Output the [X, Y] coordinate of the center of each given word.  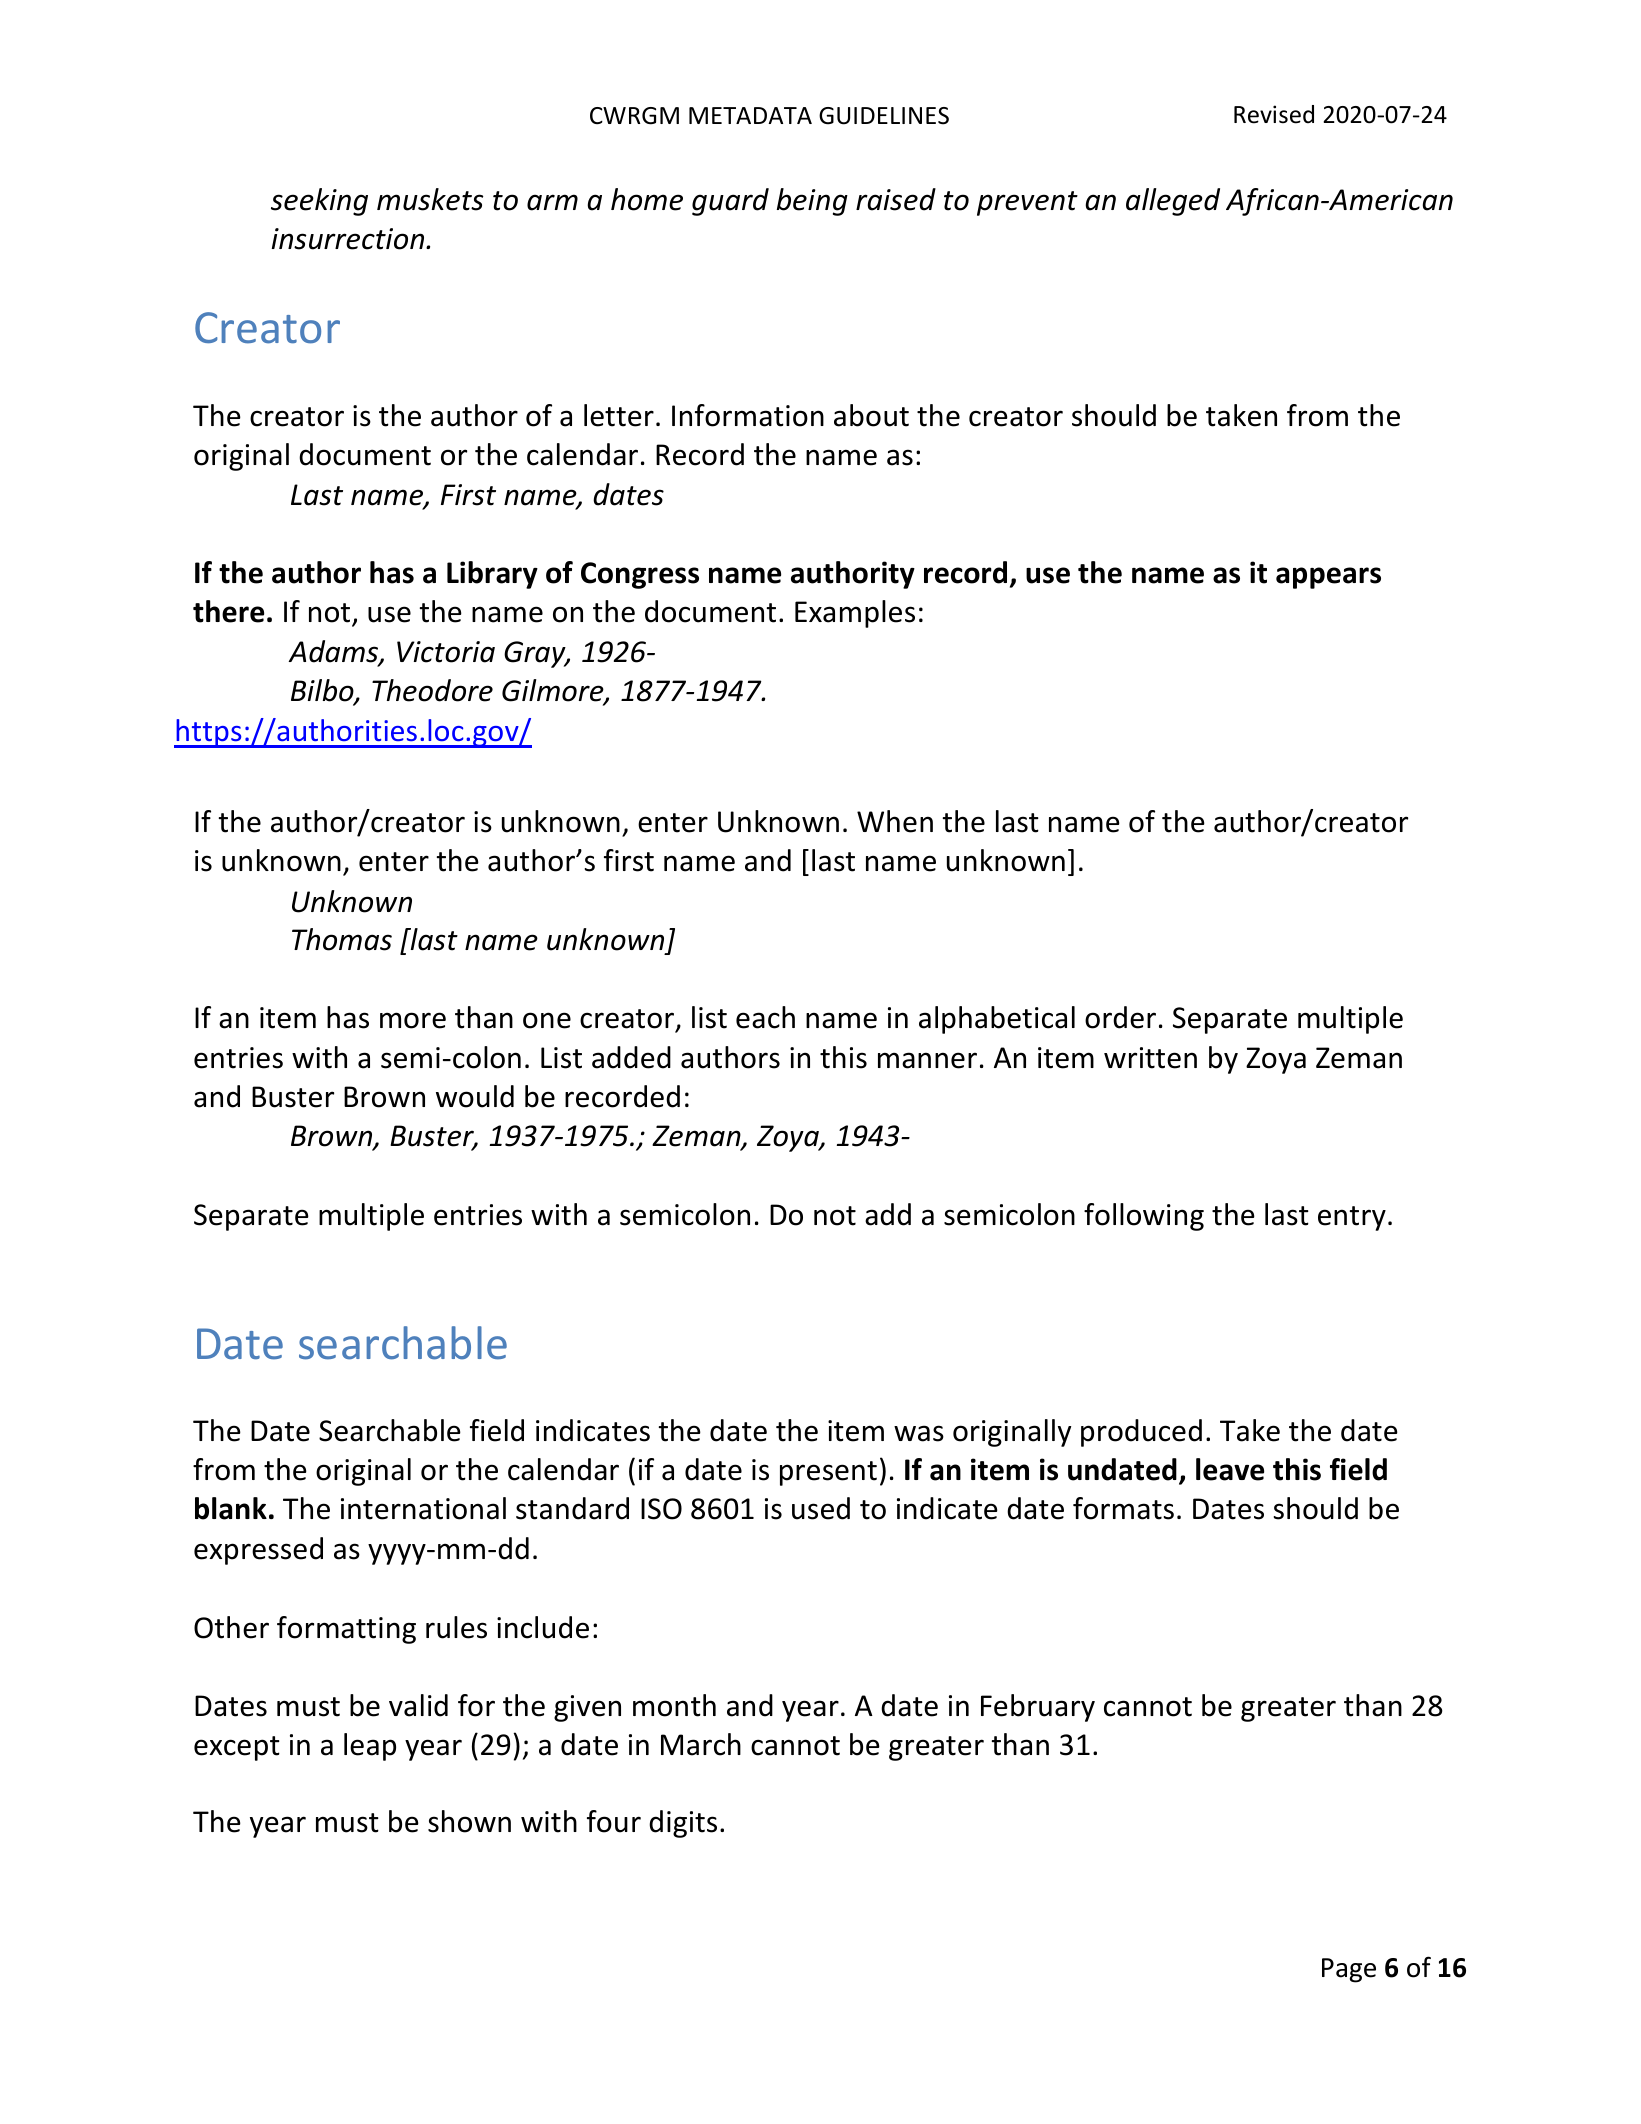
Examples [855, 614]
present [828, 1473]
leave [1230, 1469]
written [1150, 1058]
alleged [1173, 202]
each [765, 1017]
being [812, 202]
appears [1328, 578]
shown [469, 1821]
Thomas [342, 939]
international [423, 1508]
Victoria [446, 652]
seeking [319, 202]
